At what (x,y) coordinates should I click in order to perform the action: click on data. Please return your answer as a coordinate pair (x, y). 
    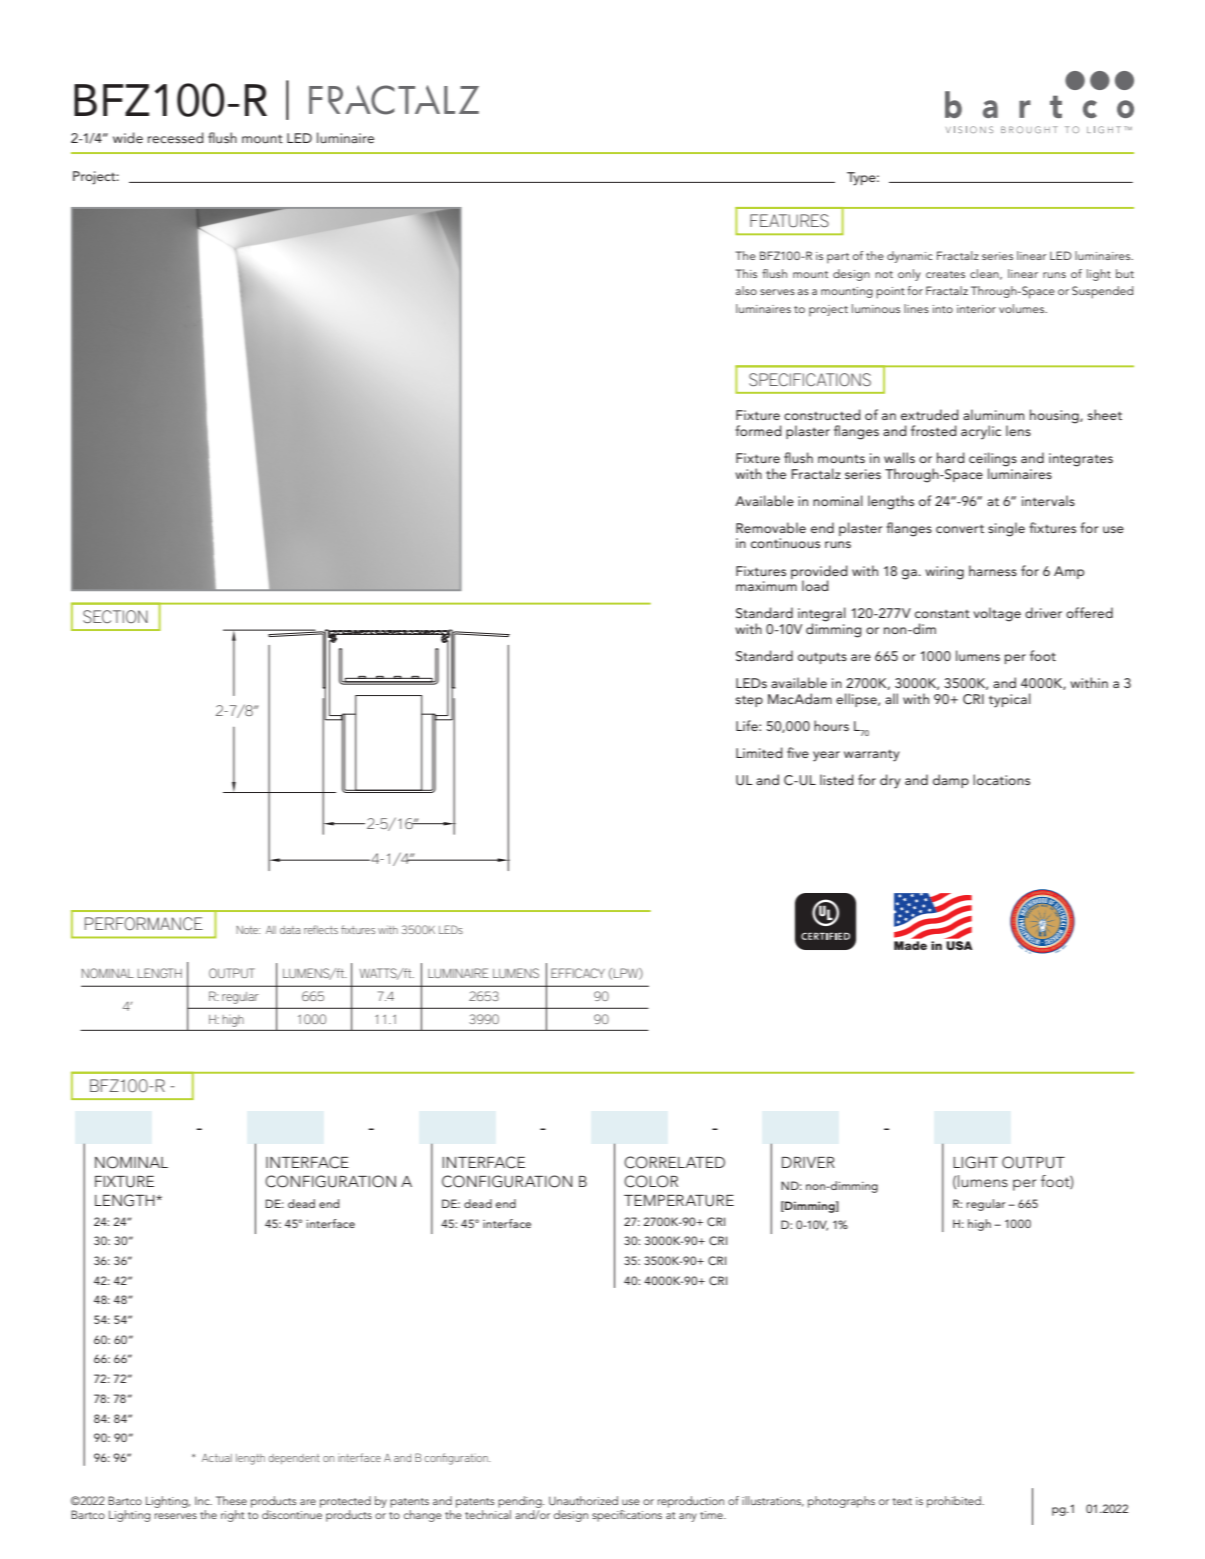
    Looking at the image, I should click on (290, 930).
